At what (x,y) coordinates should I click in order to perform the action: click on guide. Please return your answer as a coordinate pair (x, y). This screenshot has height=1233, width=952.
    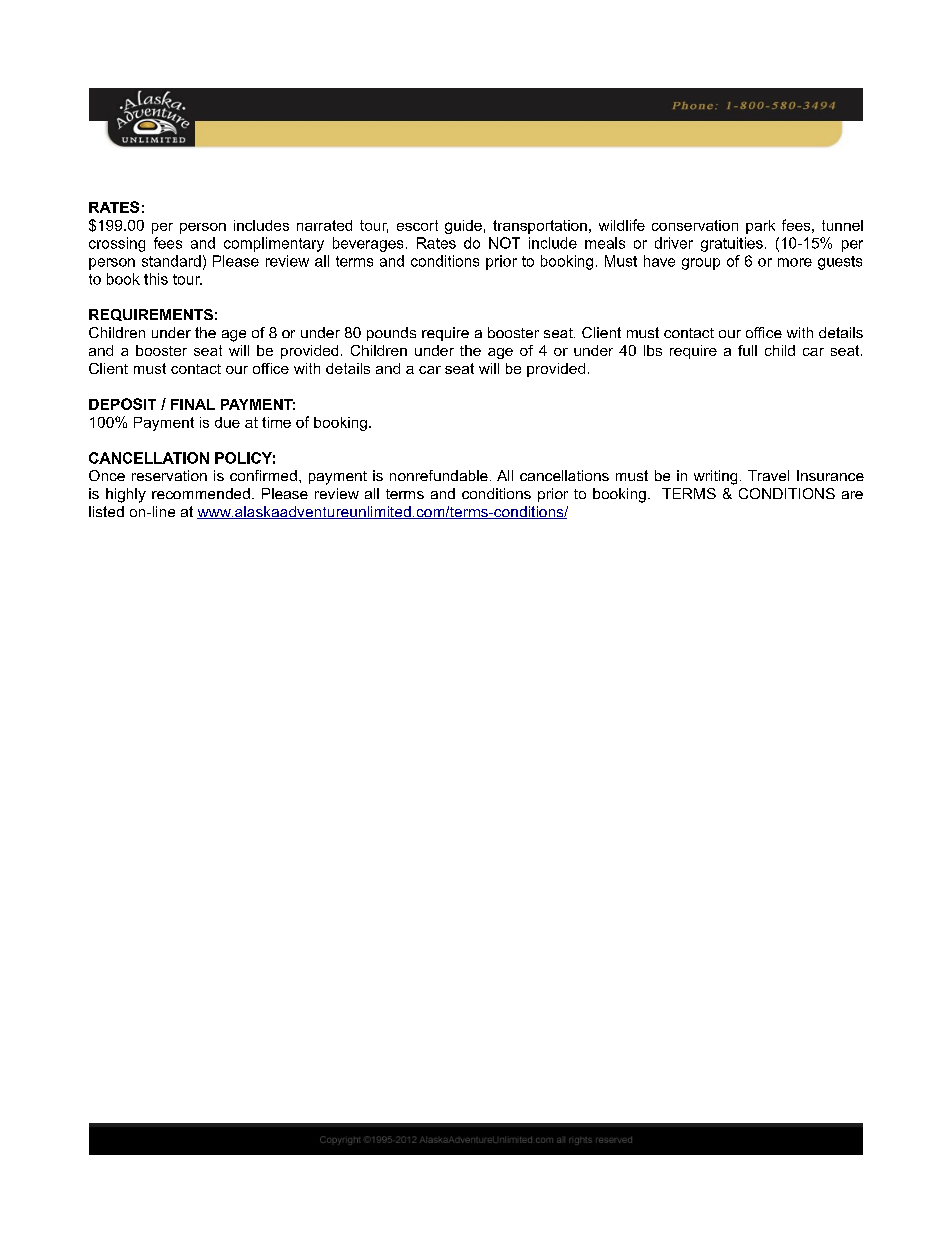
    Looking at the image, I should click on (463, 227).
